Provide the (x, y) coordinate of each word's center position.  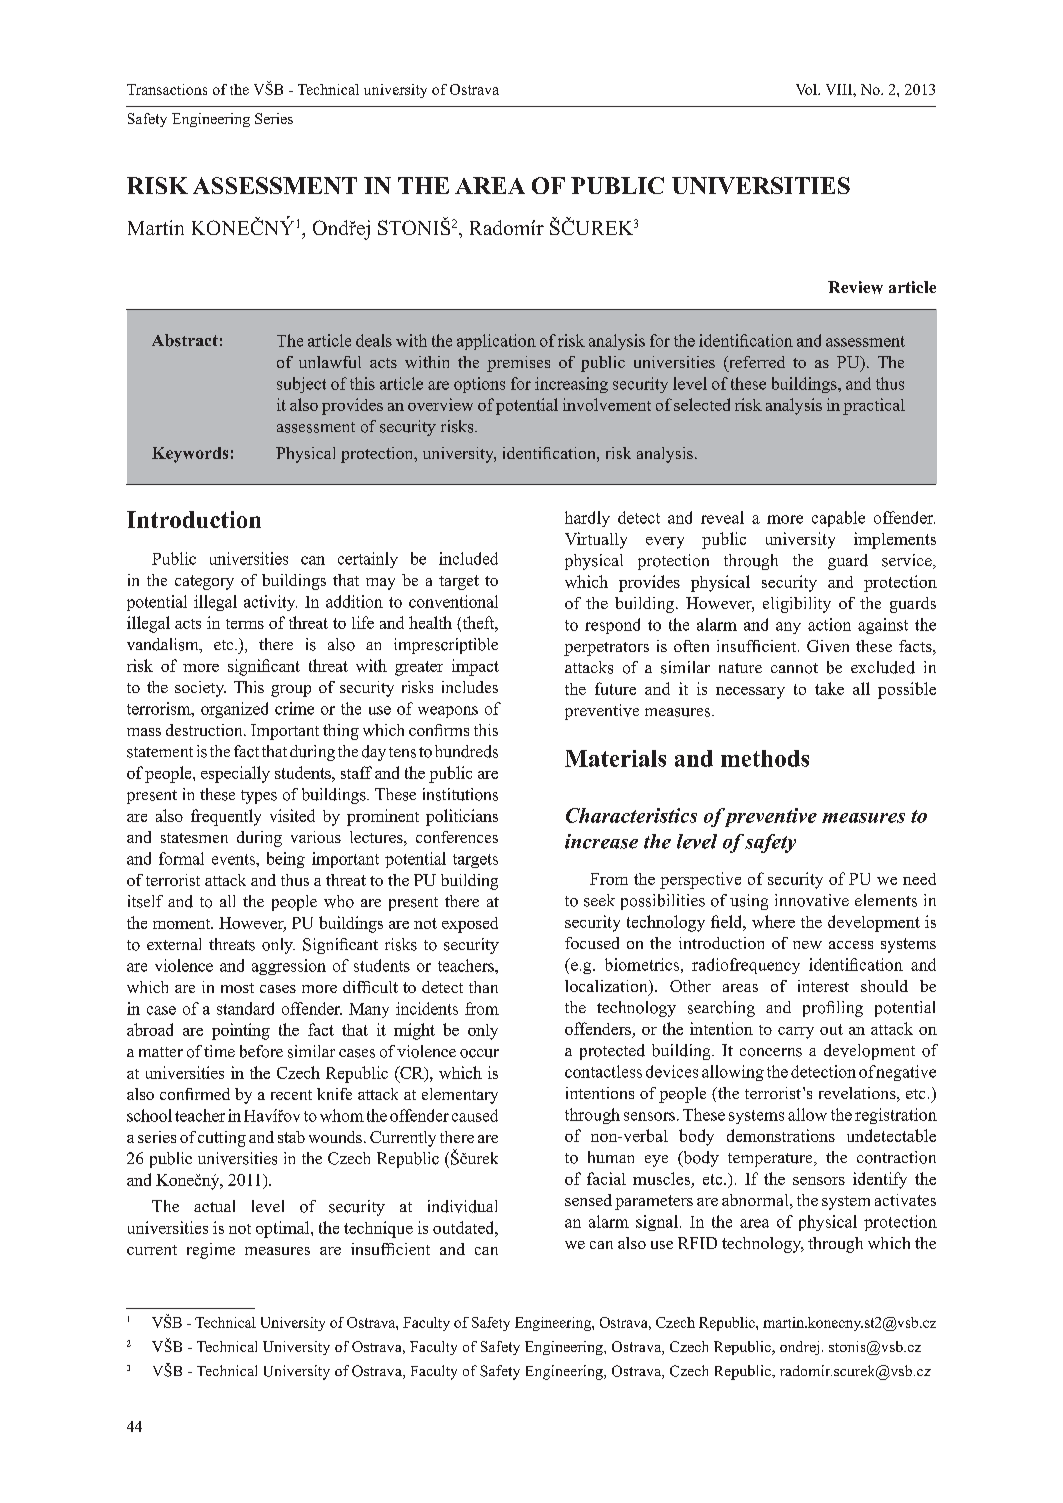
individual (462, 1206)
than (483, 987)
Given (828, 646)
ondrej (799, 1348)
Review (855, 287)
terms (245, 624)
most (237, 988)
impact (475, 667)
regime (211, 1251)
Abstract (185, 340)
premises (518, 364)
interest (823, 986)
